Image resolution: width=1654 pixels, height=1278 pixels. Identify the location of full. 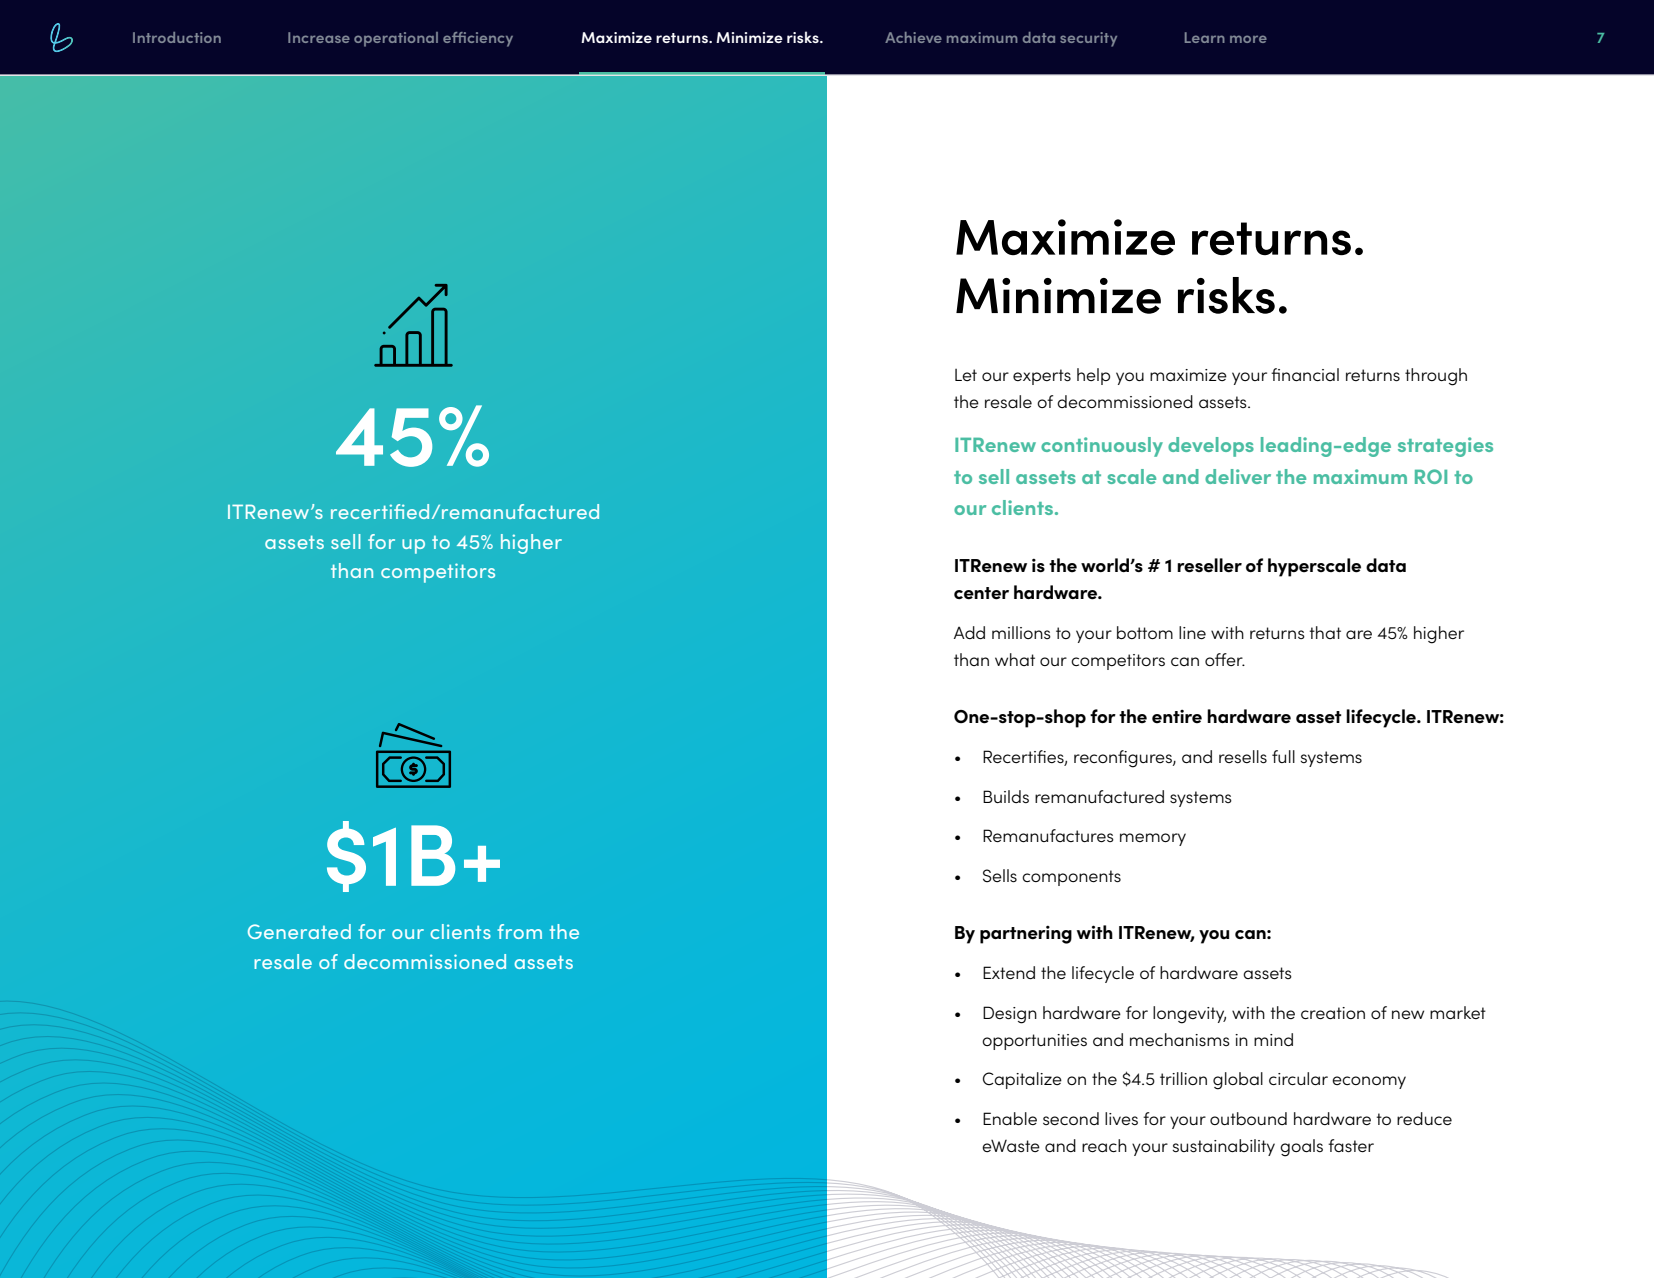
(1283, 756).
